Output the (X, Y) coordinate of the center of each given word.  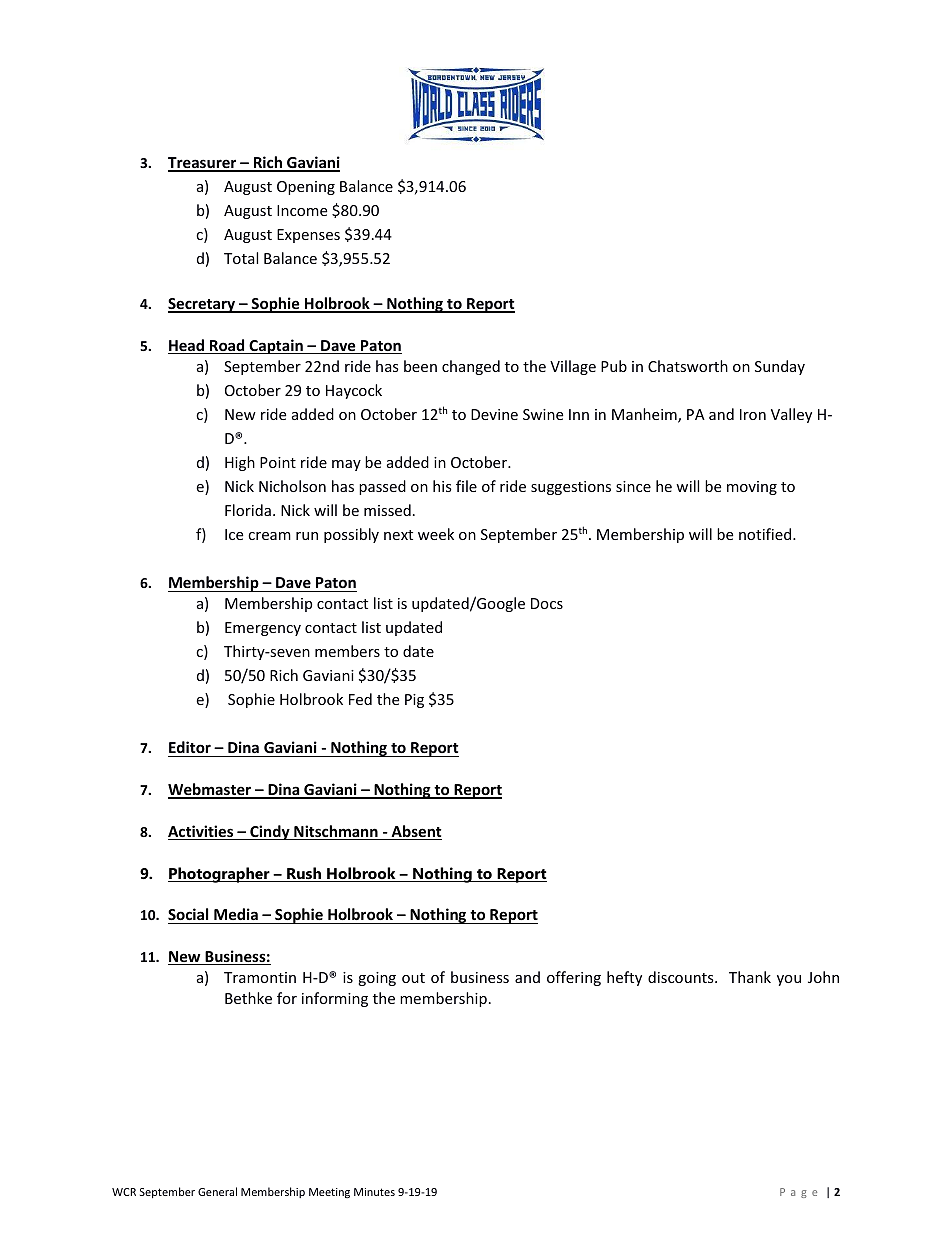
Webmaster (210, 790)
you (789, 980)
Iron (753, 414)
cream (269, 536)
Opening (306, 188)
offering (574, 978)
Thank (750, 977)
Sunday (780, 367)
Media (236, 914)
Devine (494, 414)
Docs (547, 603)
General (217, 1191)
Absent (415, 832)
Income (302, 210)
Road (227, 346)
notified (766, 534)
